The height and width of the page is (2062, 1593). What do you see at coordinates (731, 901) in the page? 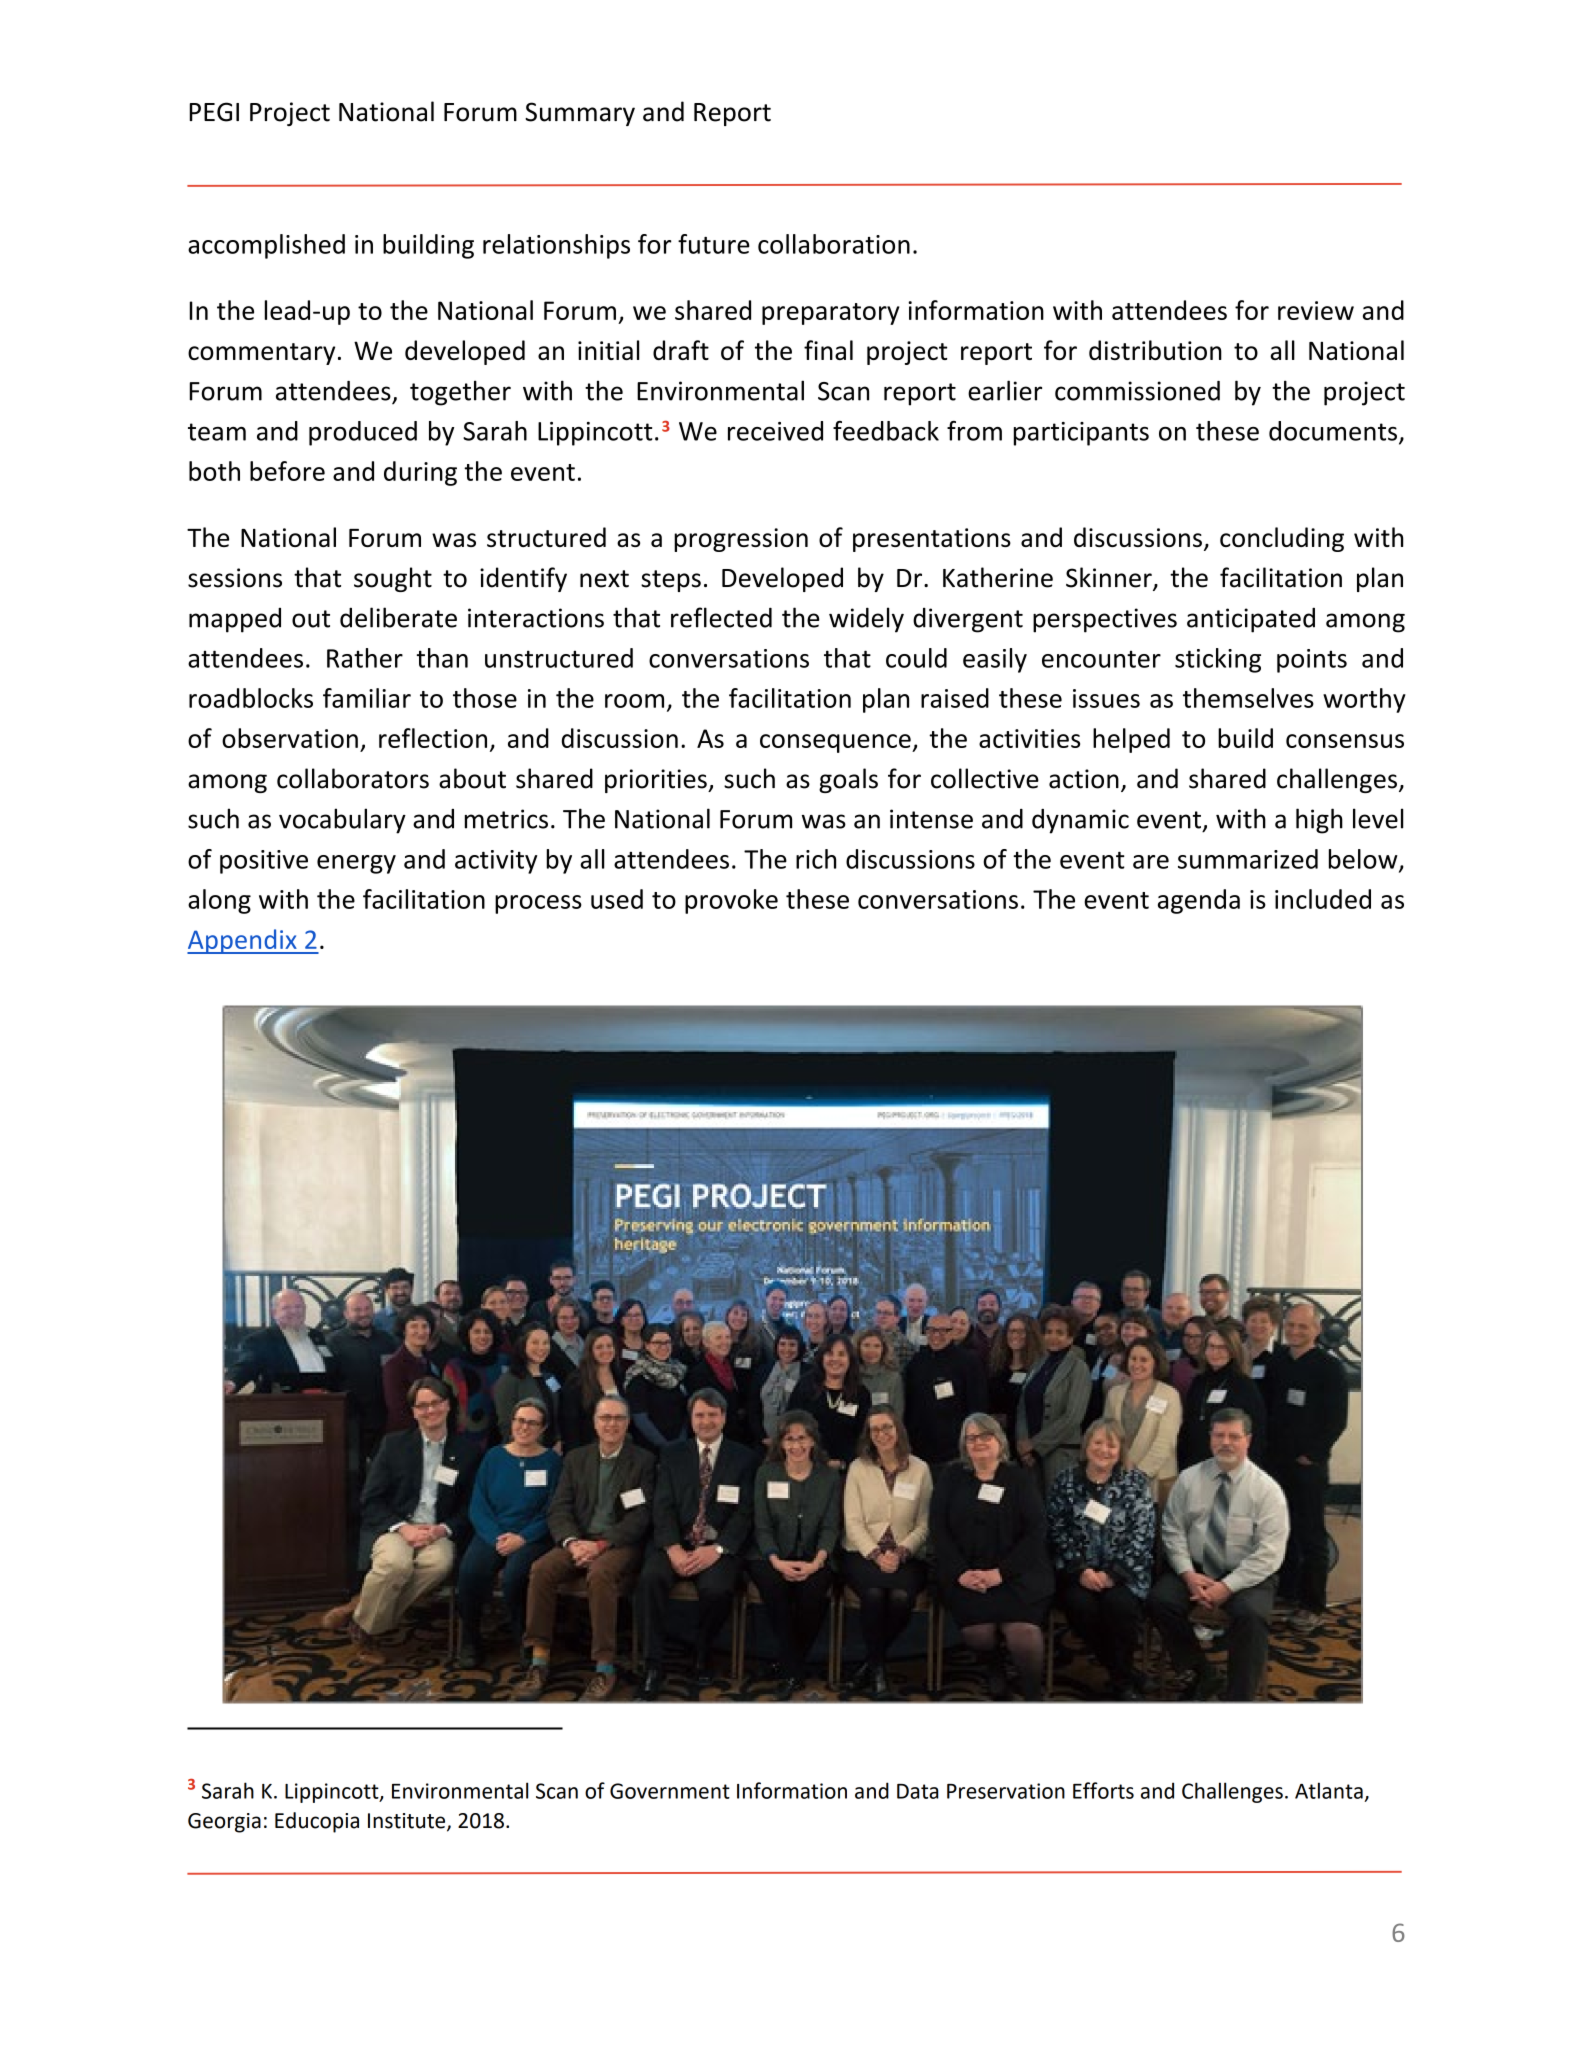
I see `provoke` at bounding box center [731, 901].
